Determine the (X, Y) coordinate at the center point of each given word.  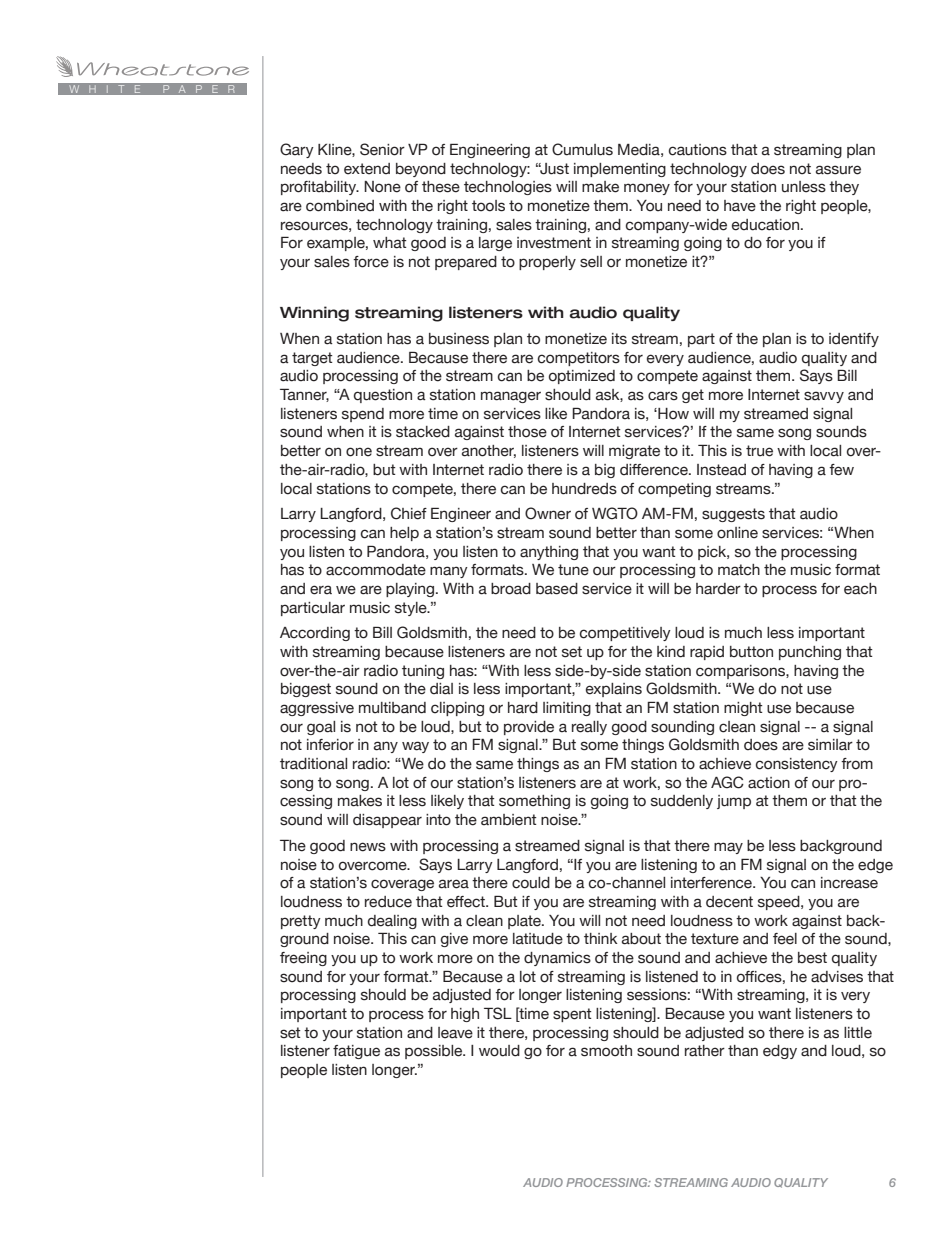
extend (367, 169)
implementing (620, 170)
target (312, 359)
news (368, 847)
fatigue (356, 1052)
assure (838, 170)
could (531, 883)
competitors (579, 359)
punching (810, 653)
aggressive (317, 709)
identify (854, 340)
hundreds (584, 489)
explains (614, 690)
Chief (409, 513)
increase (849, 883)
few (841, 470)
